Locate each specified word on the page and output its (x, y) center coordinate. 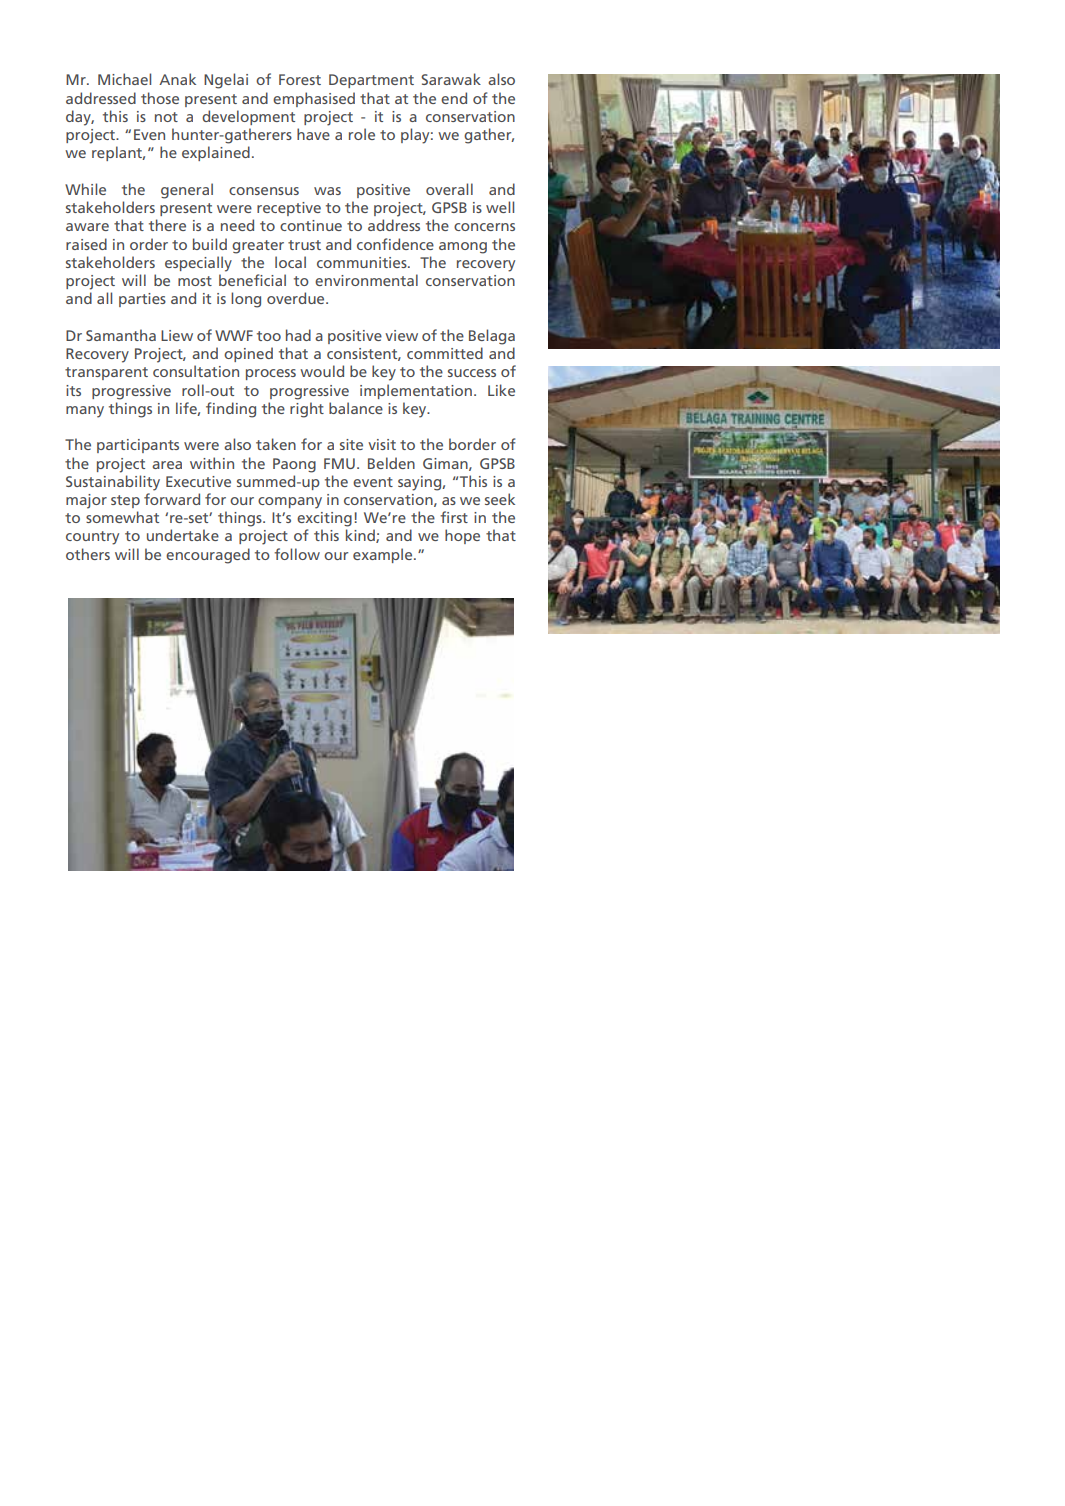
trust (304, 245)
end (454, 98)
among (463, 248)
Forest (300, 79)
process (271, 374)
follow (297, 554)
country (92, 538)
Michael (124, 79)
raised (86, 244)
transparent (106, 373)
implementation (416, 391)
